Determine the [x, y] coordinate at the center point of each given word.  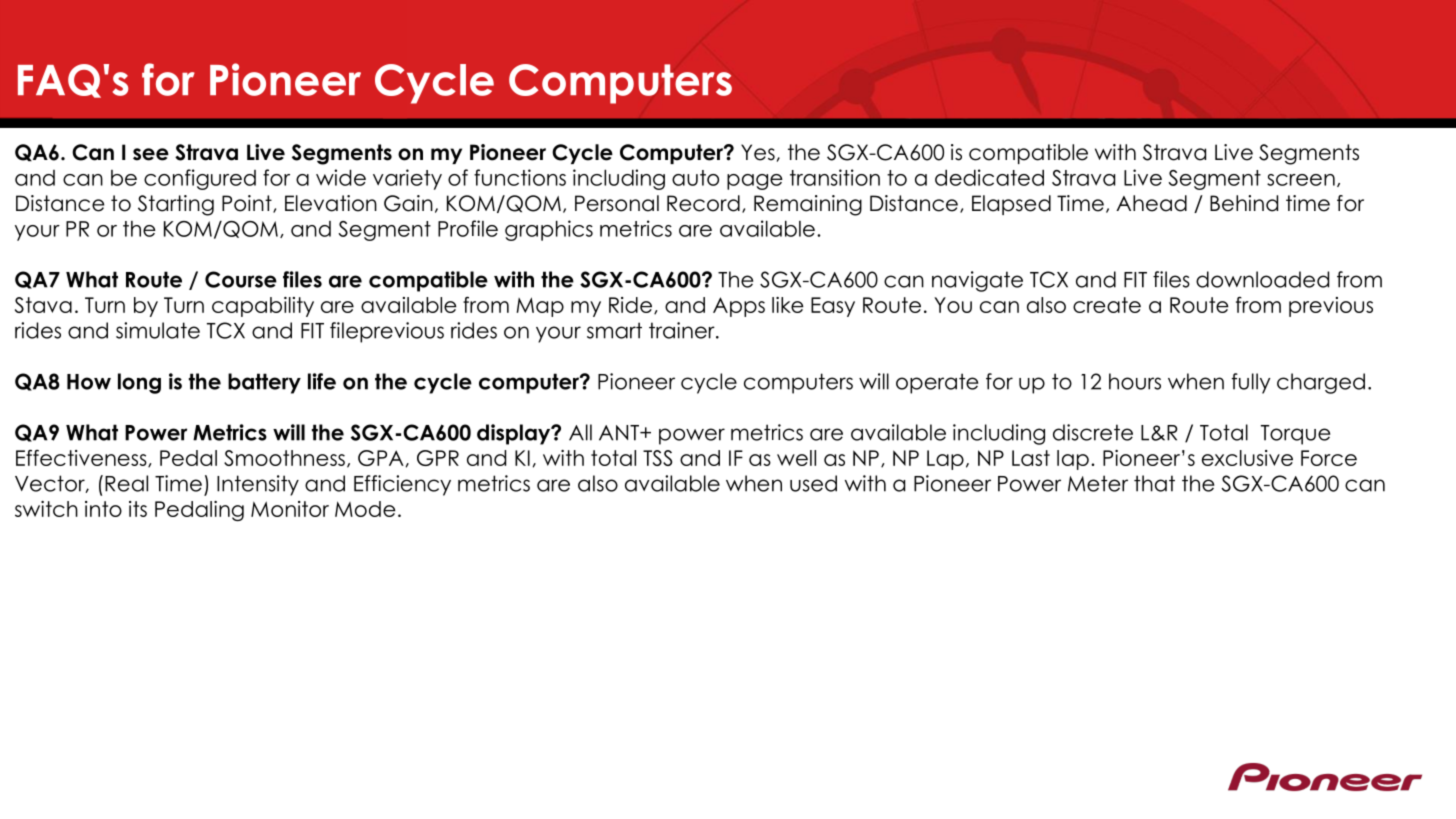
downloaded [1262, 279]
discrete [1093, 432]
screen [1301, 180]
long [139, 383]
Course [241, 279]
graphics [549, 230]
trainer [683, 330]
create [1107, 305]
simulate [158, 330]
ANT [620, 433]
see [151, 154]
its [138, 509]
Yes [758, 152]
